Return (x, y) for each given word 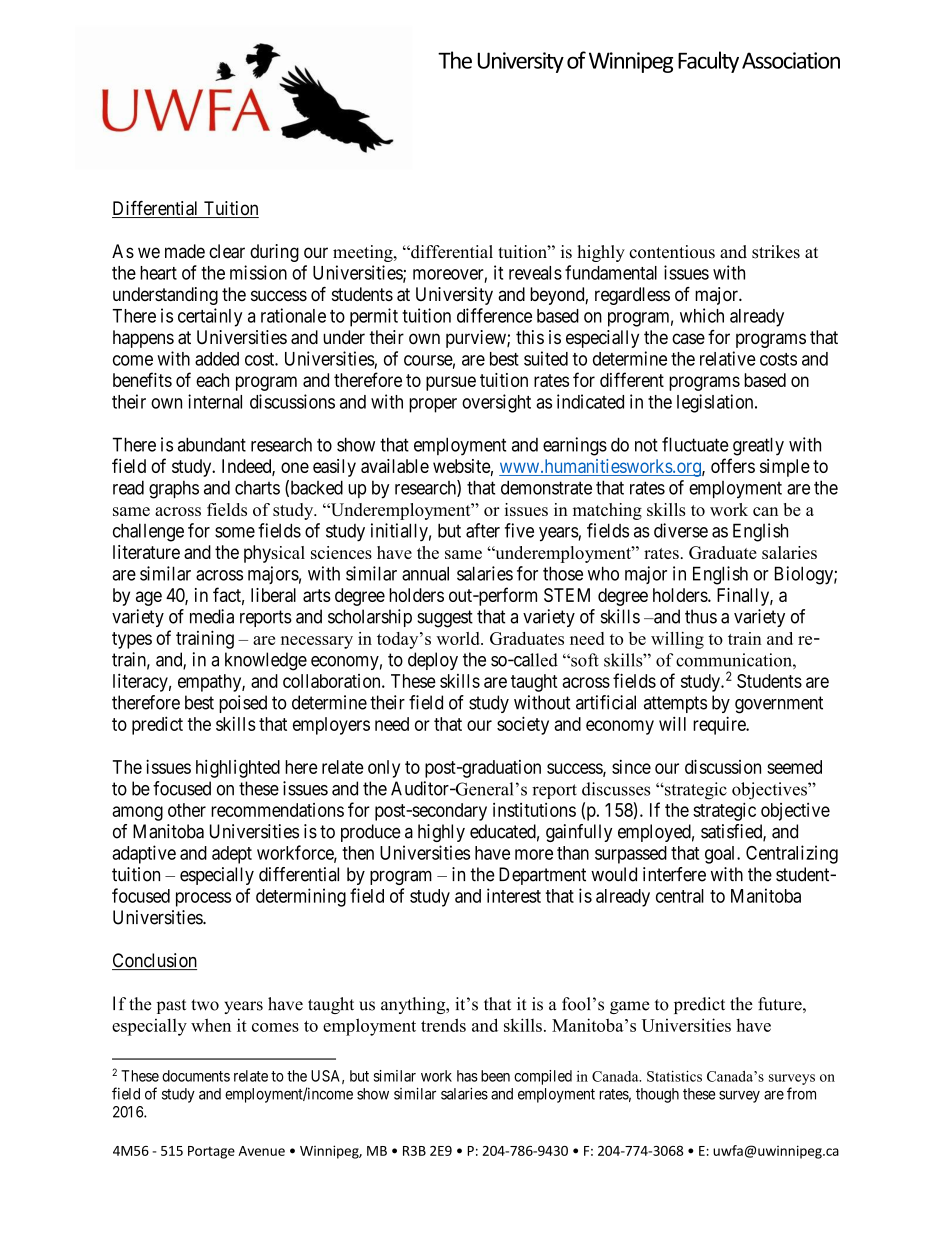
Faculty (708, 62)
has (467, 1076)
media (212, 616)
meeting (364, 253)
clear (227, 251)
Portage (211, 1152)
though (657, 1095)
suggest (445, 619)
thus (701, 616)
